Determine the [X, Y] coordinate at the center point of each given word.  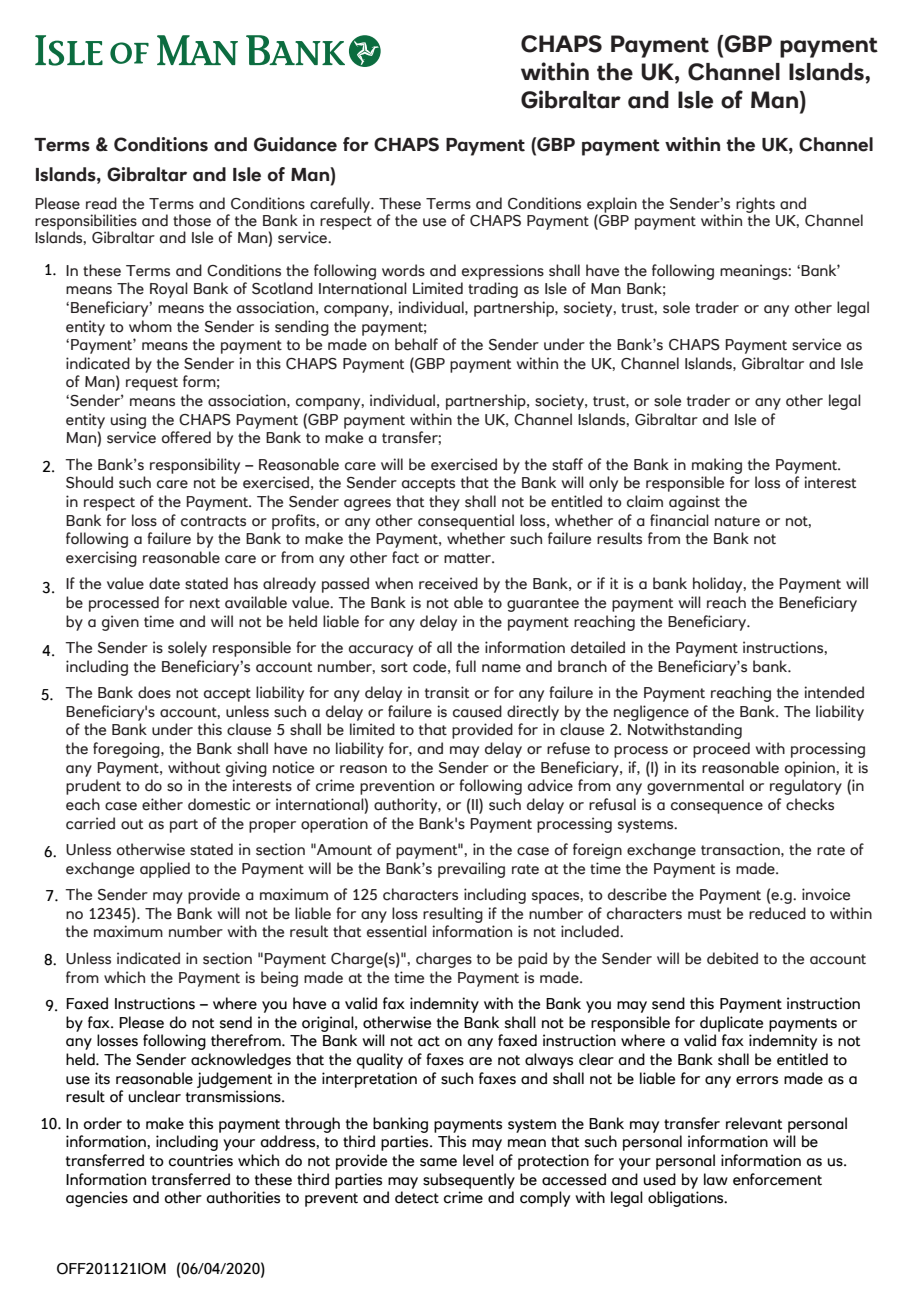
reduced [777, 913]
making [717, 466]
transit [447, 692]
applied [165, 870]
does [154, 692]
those [192, 220]
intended [834, 692]
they [444, 503]
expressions [503, 272]
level [478, 1160]
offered [186, 437]
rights [756, 206]
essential [397, 931]
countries [201, 1160]
